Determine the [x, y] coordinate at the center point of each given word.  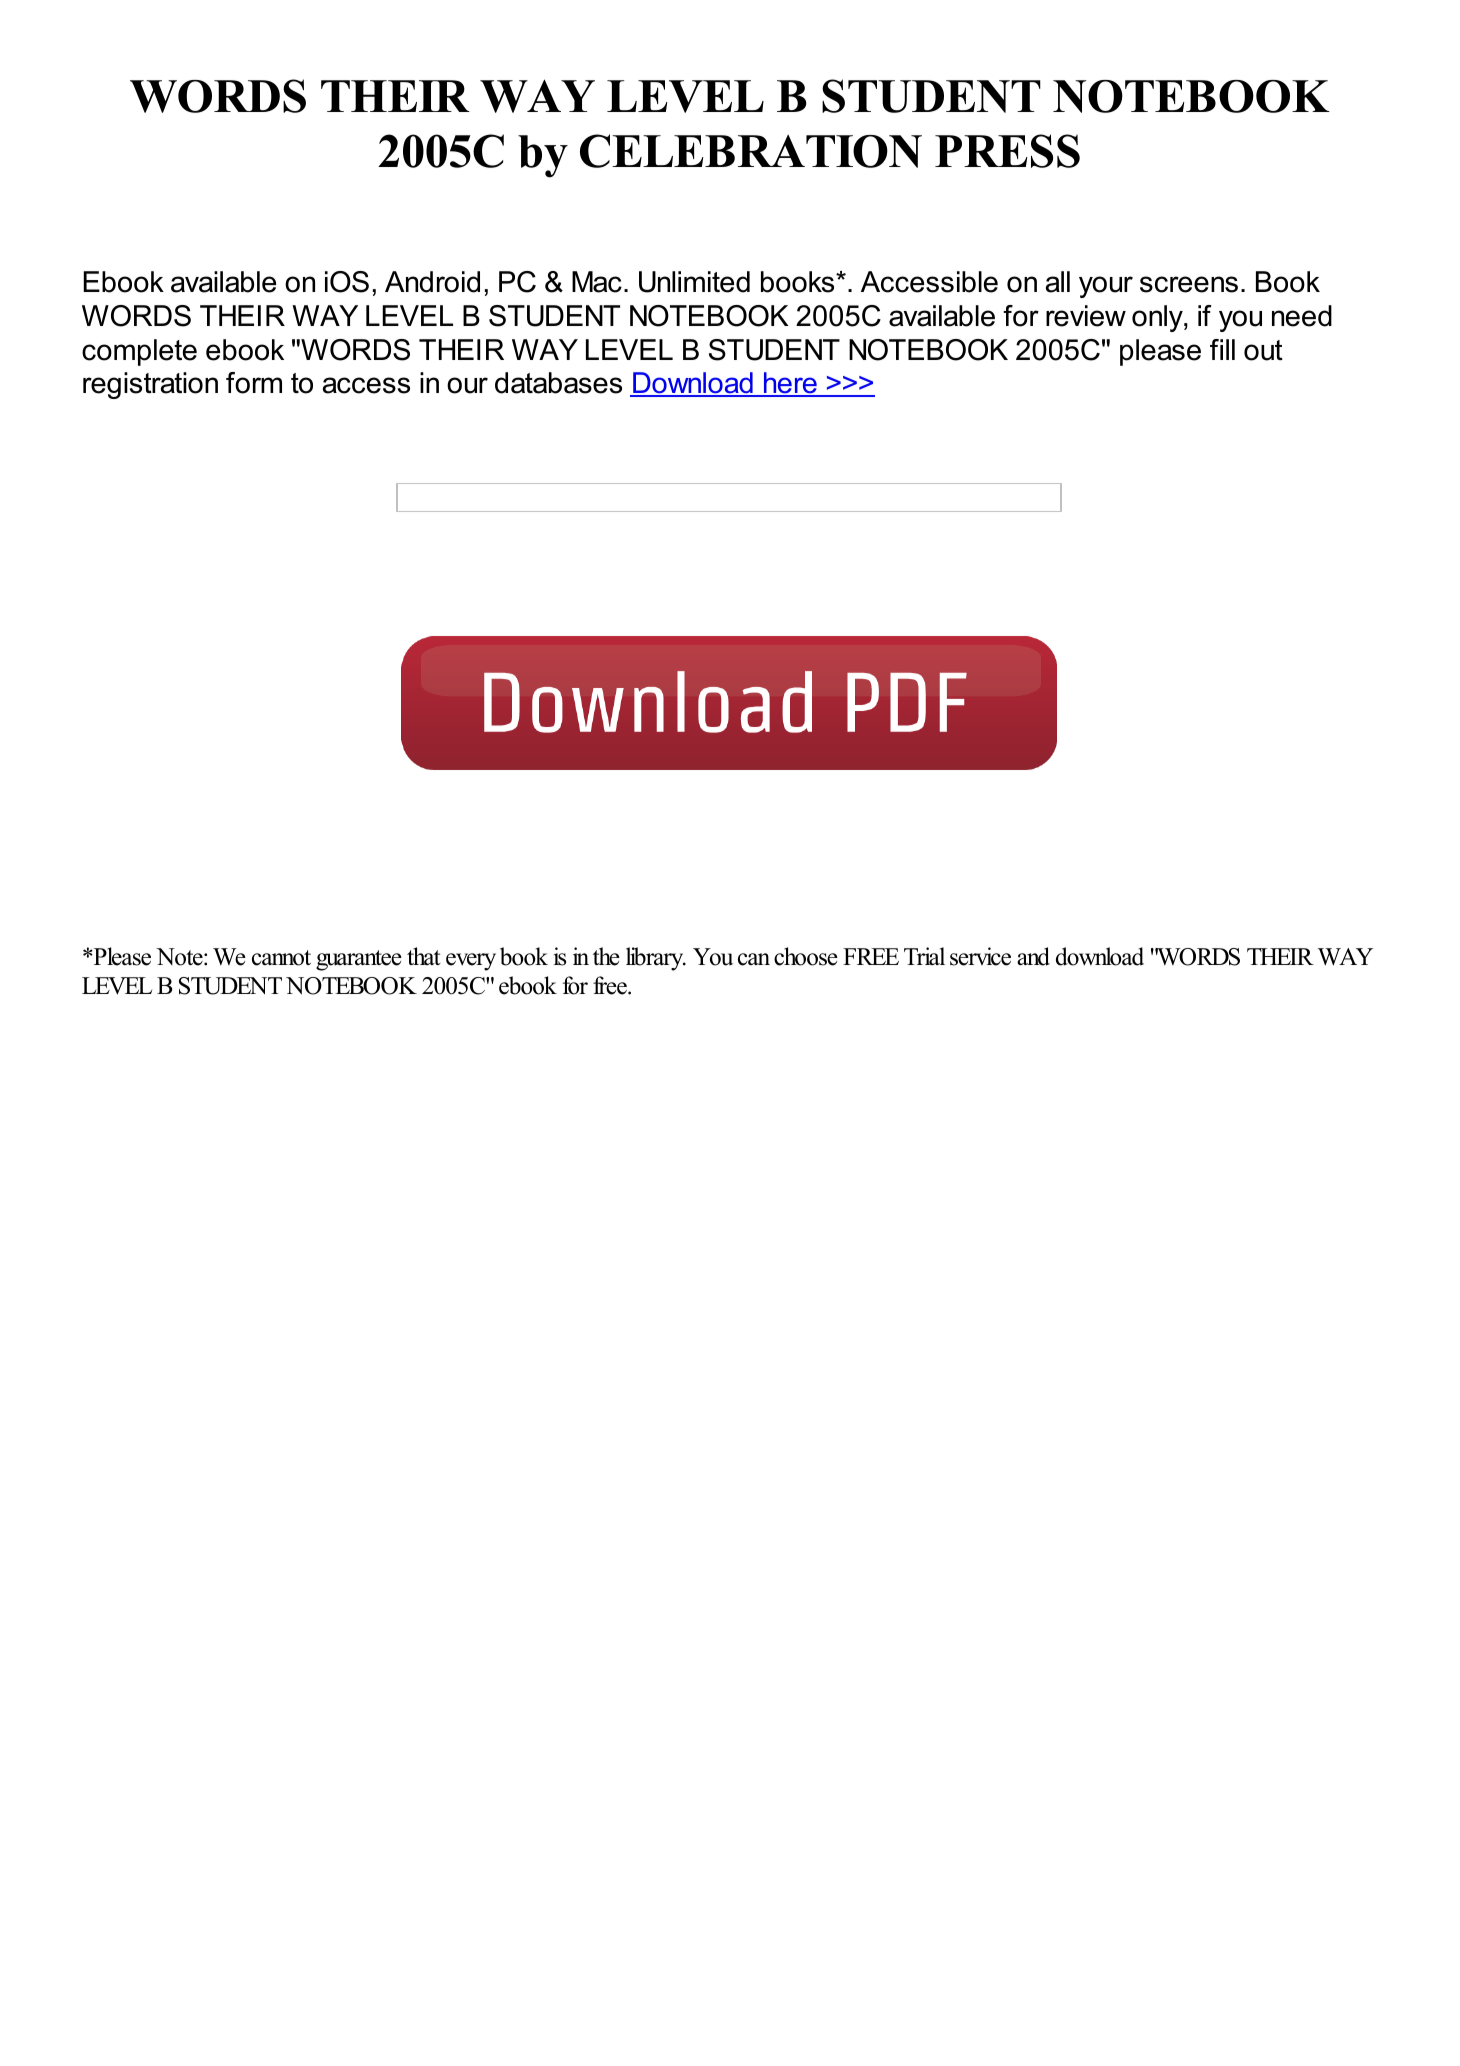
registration [150, 385]
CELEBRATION [751, 151]
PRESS [1007, 151]
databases [558, 383]
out [1263, 350]
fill [1222, 349]
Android [432, 282]
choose [806, 956]
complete [139, 352]
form [254, 383]
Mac [597, 282]
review [1086, 316]
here [790, 384]
